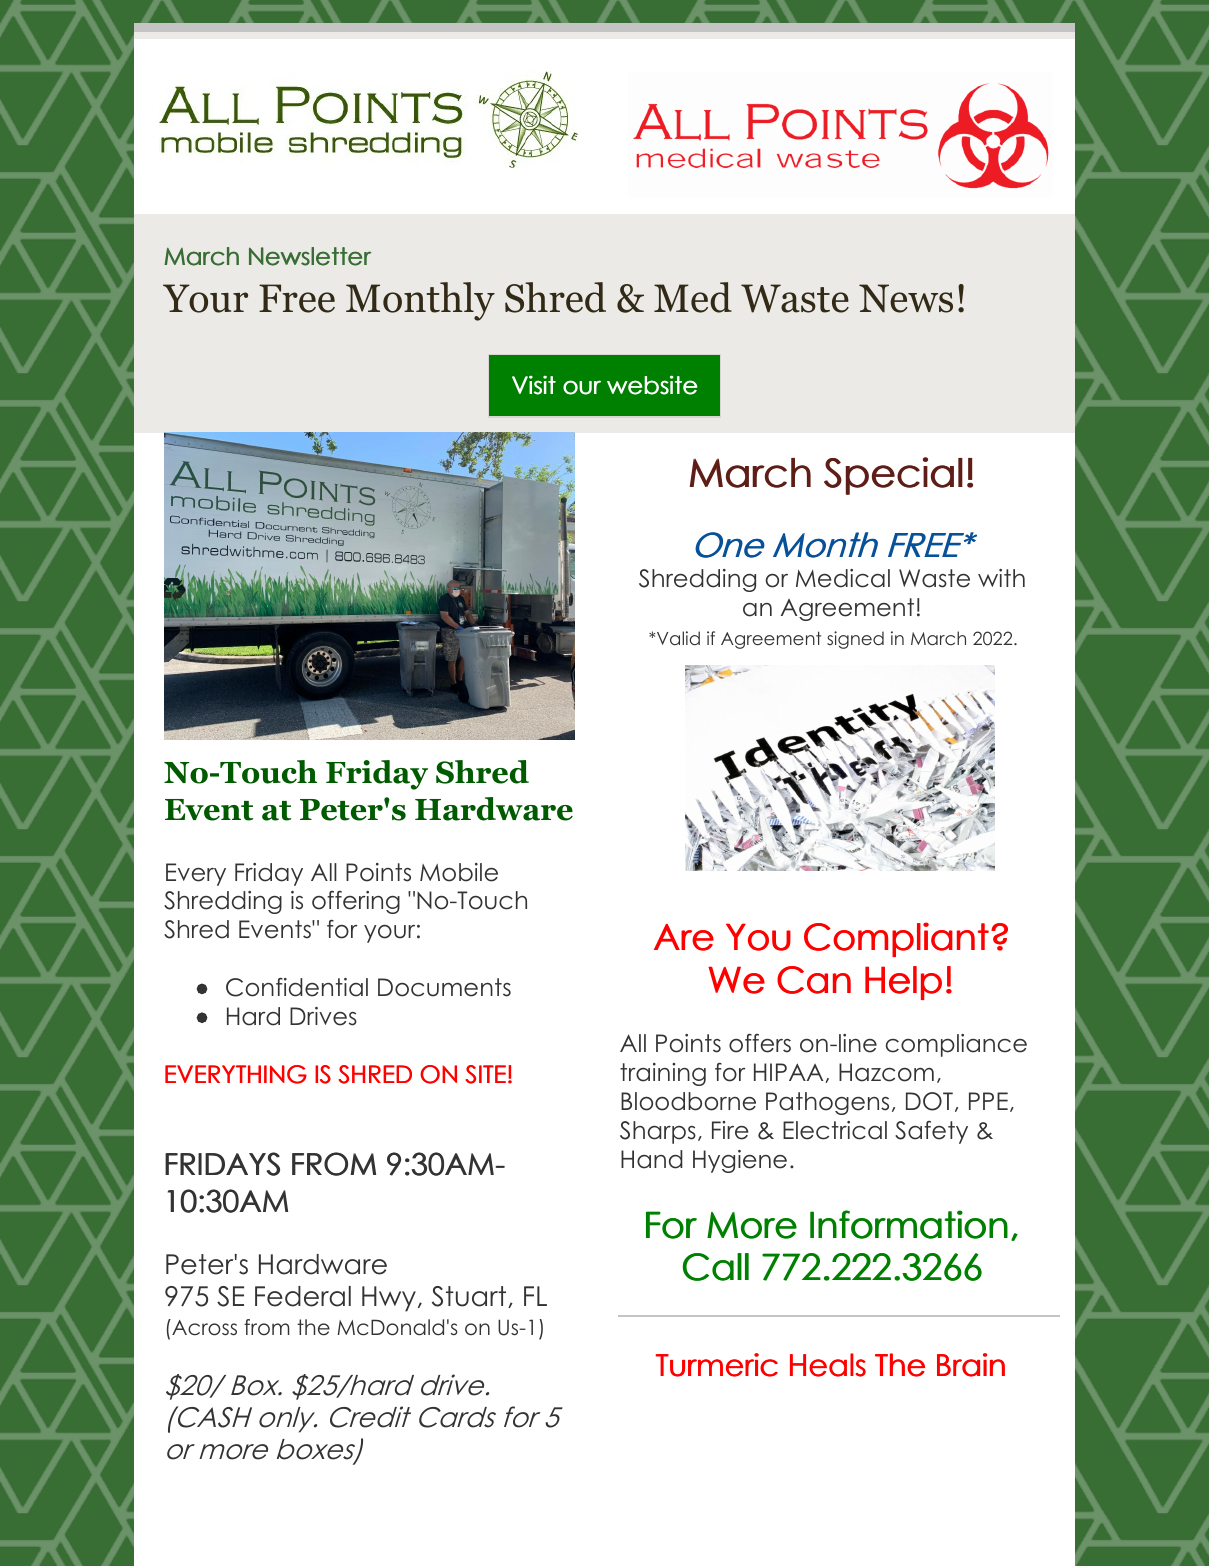 The height and width of the screenshot is (1566, 1210). Describe the element at coordinates (534, 385) in the screenshot. I see `Visit` at that location.
